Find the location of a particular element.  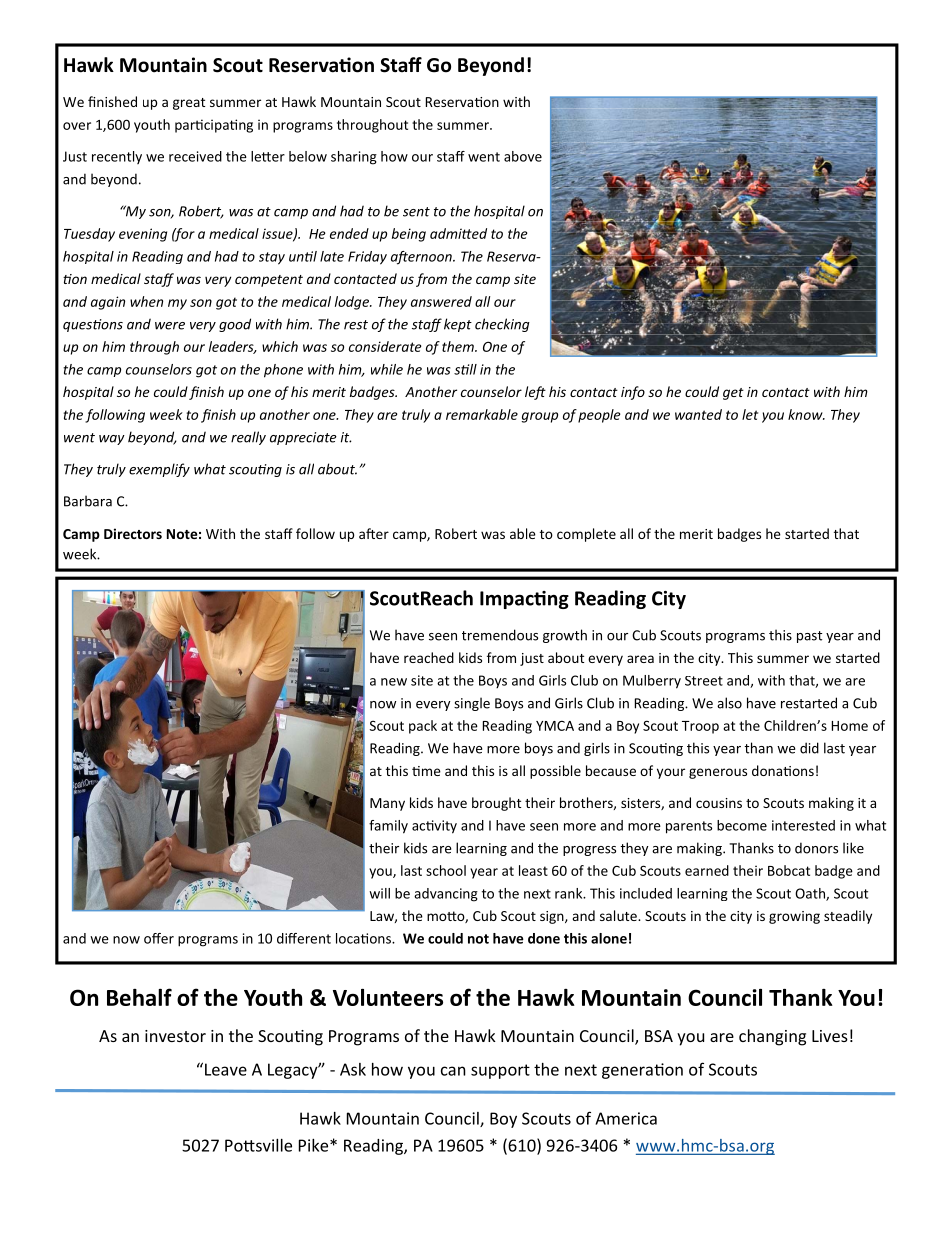

when is located at coordinates (146, 301).
